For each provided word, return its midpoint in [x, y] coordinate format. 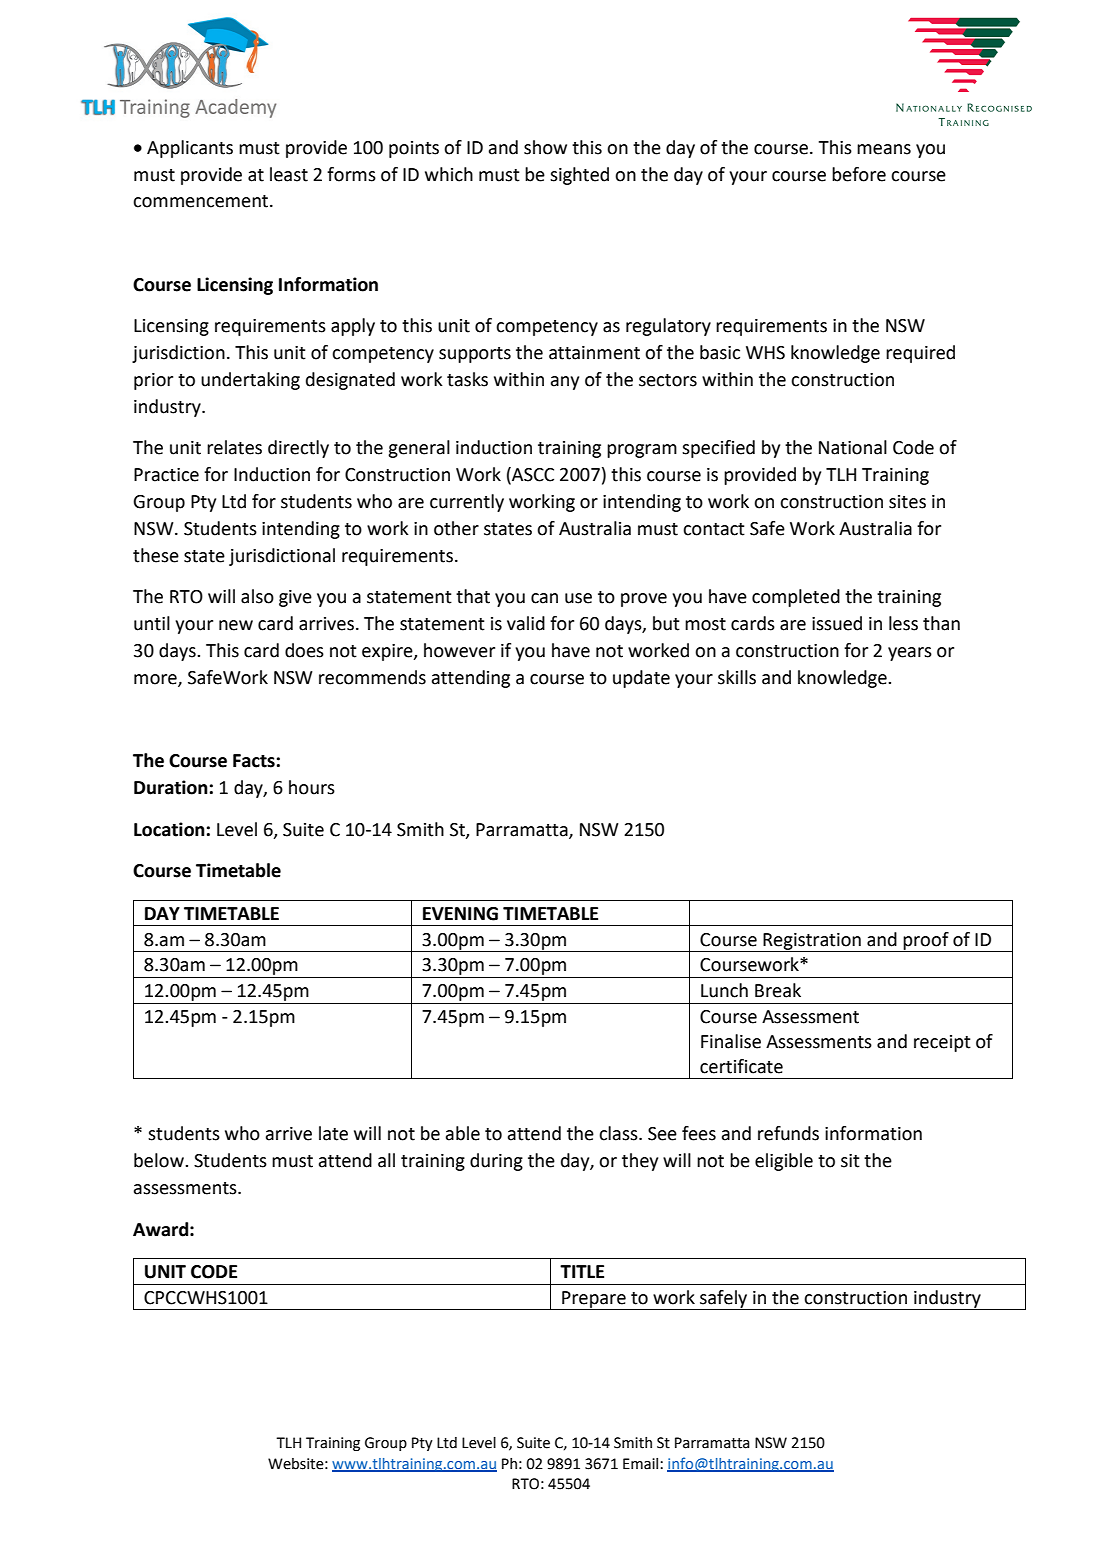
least [289, 174]
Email [642, 1464]
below [160, 1160]
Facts [254, 761]
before [859, 174]
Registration [812, 942]
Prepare [594, 1300]
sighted [579, 176]
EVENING [460, 914]
